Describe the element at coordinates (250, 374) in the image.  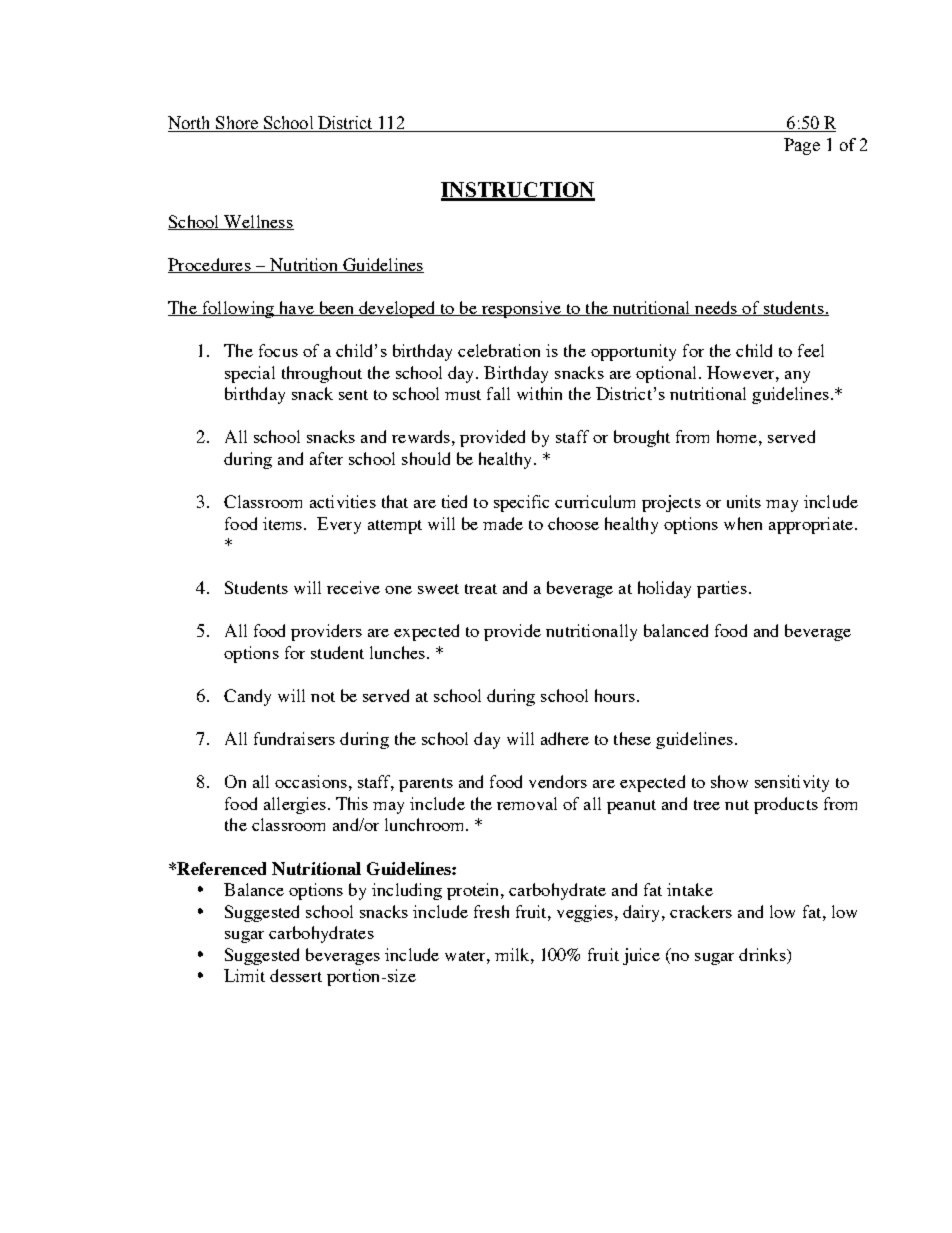
I see `special` at that location.
